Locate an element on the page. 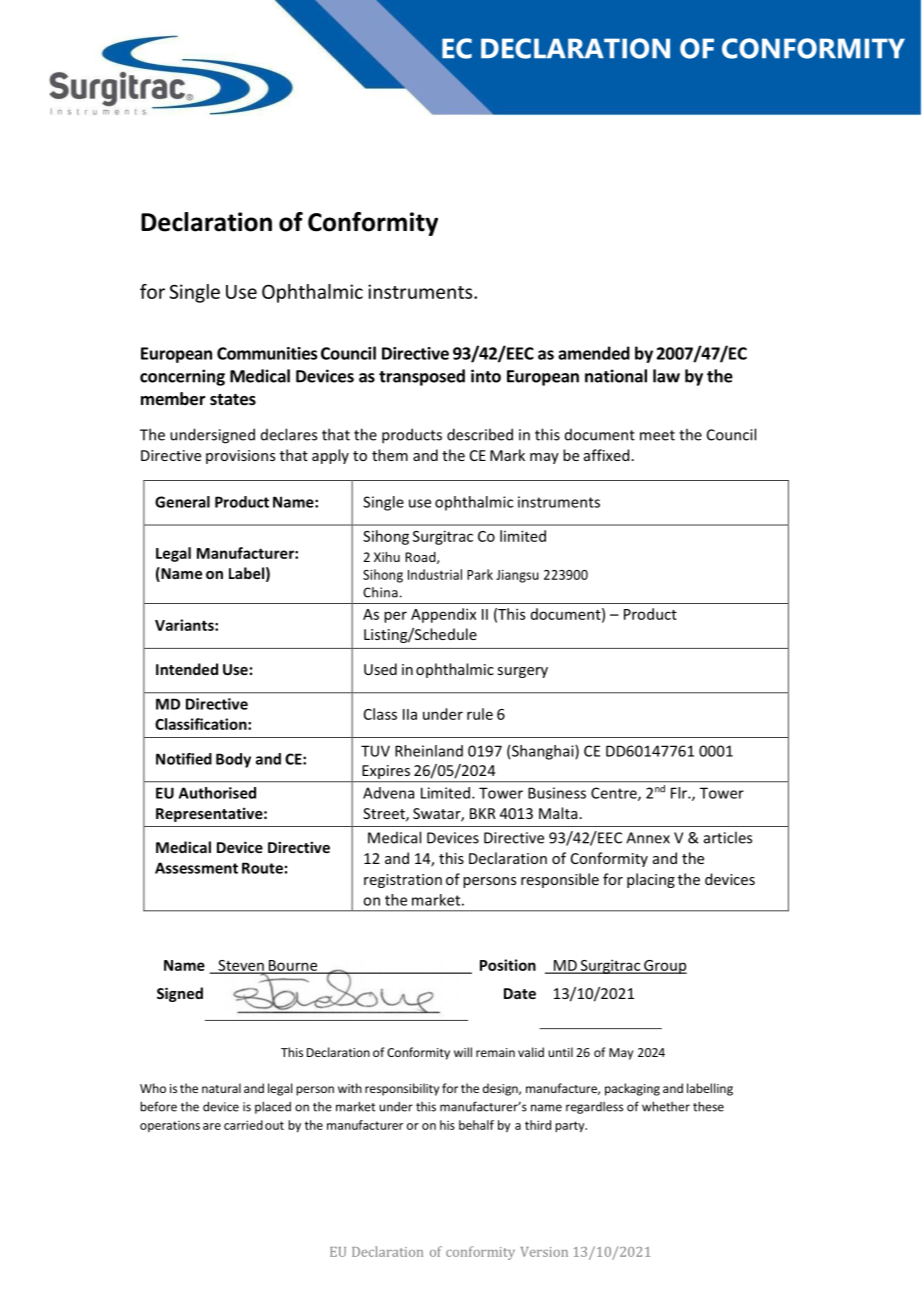 The height and width of the image is (1310, 924). Intended is located at coordinates (187, 669).
